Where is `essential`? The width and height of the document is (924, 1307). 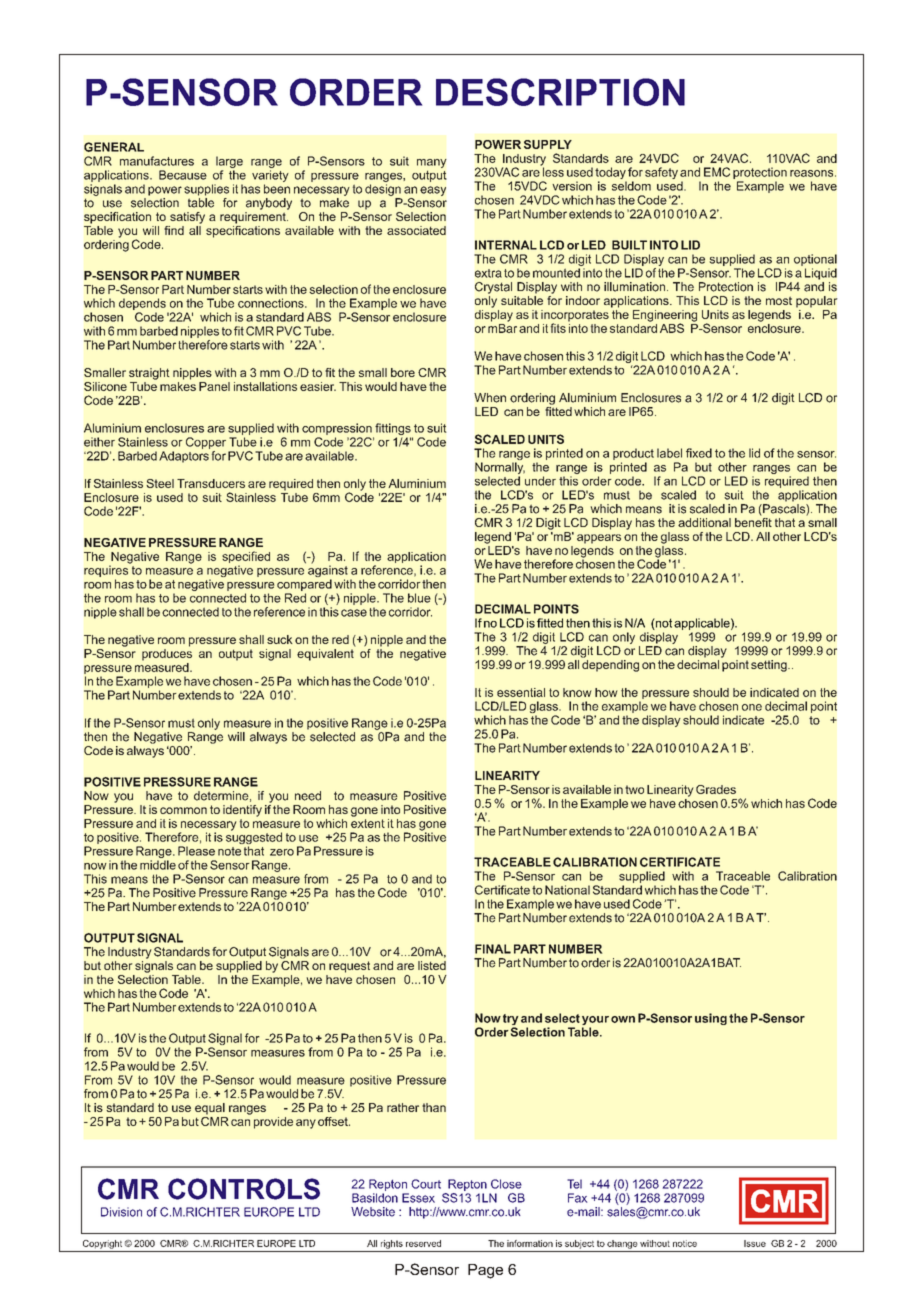 essential is located at coordinates (521, 692).
